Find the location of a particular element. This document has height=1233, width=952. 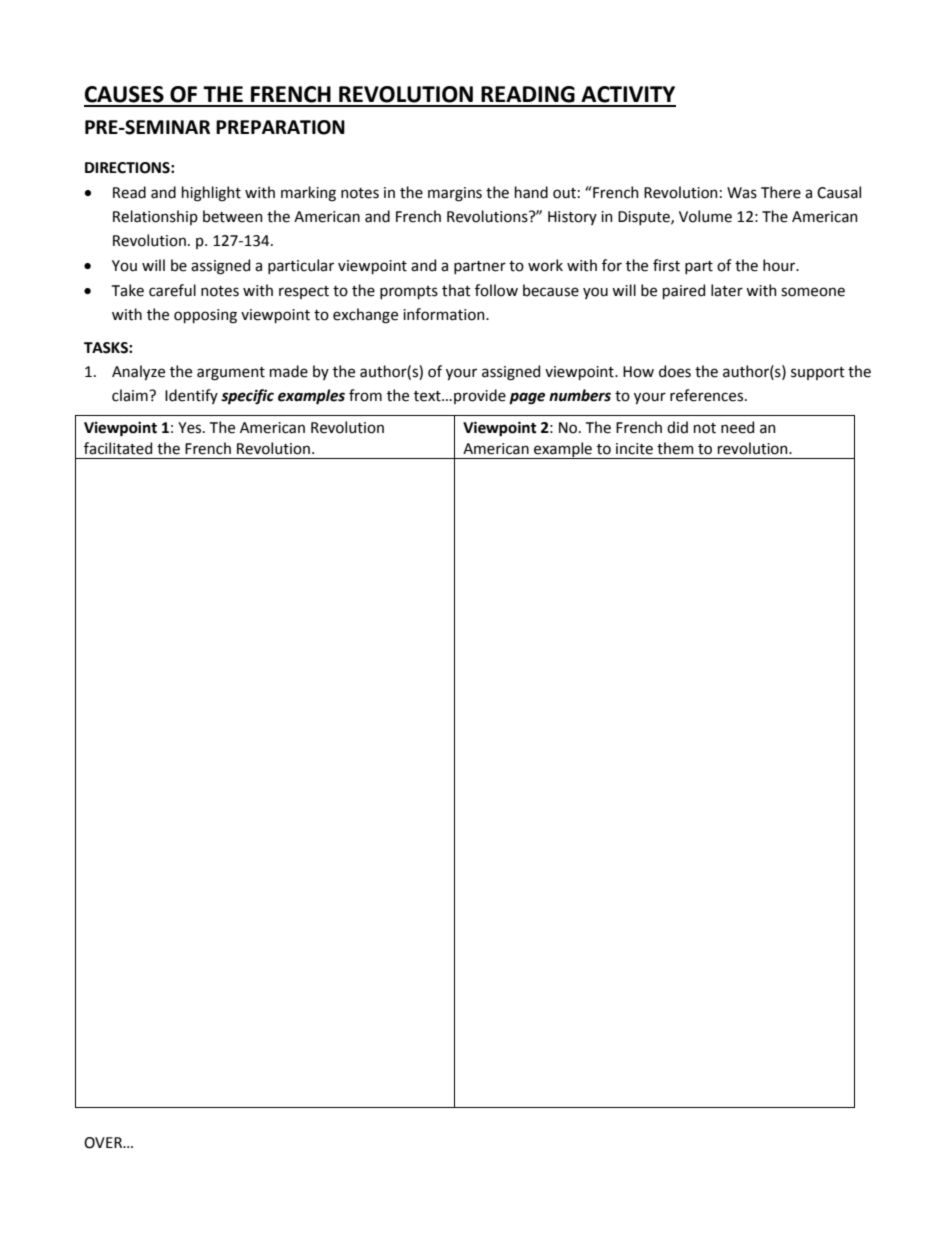

page is located at coordinates (527, 398).
